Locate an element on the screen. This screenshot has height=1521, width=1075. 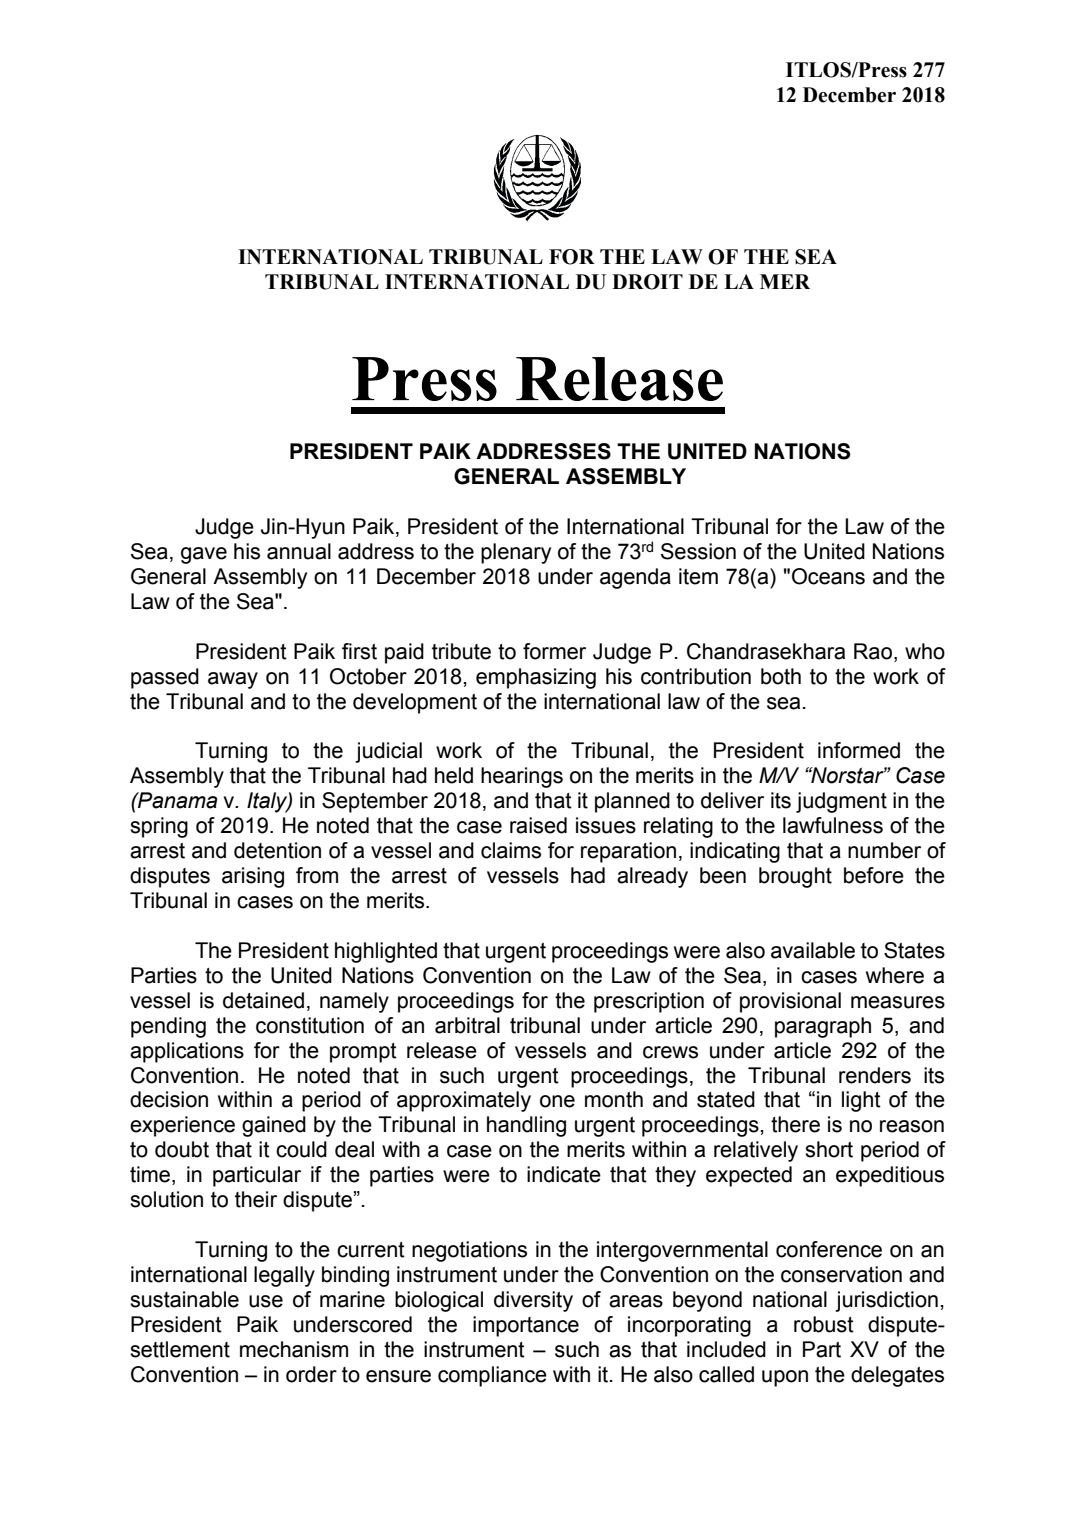
paragraph is located at coordinates (823, 1027).
